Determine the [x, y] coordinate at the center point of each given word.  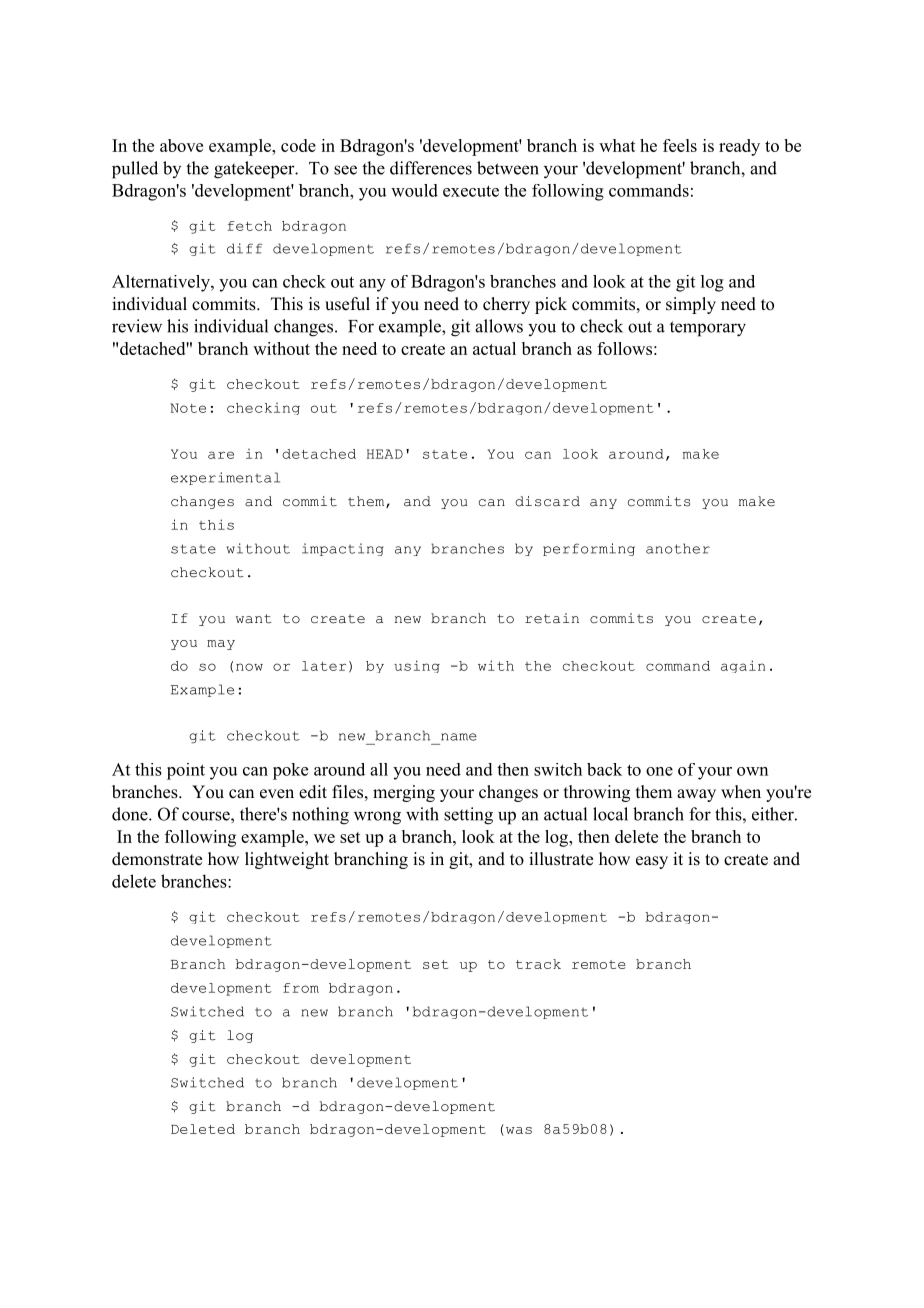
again [743, 666]
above [181, 145]
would [414, 190]
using [417, 666]
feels [680, 145]
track [538, 964]
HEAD [385, 454]
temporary [708, 329]
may [221, 645]
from [301, 988]
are [221, 455]
